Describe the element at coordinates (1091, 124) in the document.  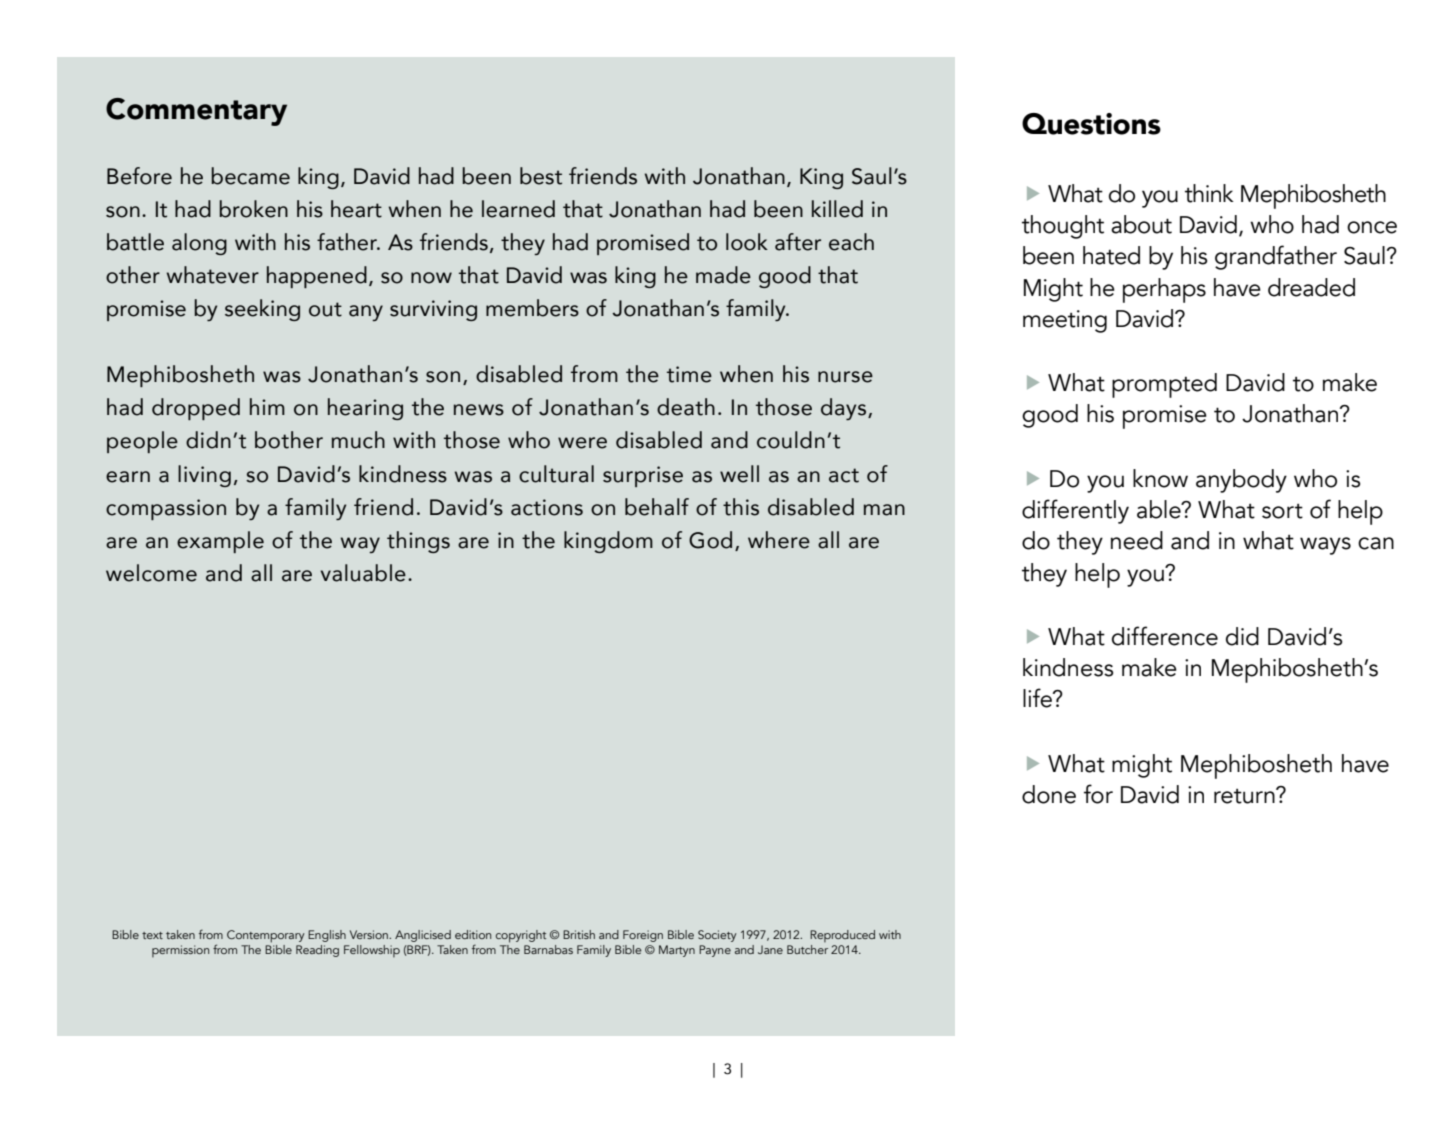
I see `Questions` at that location.
